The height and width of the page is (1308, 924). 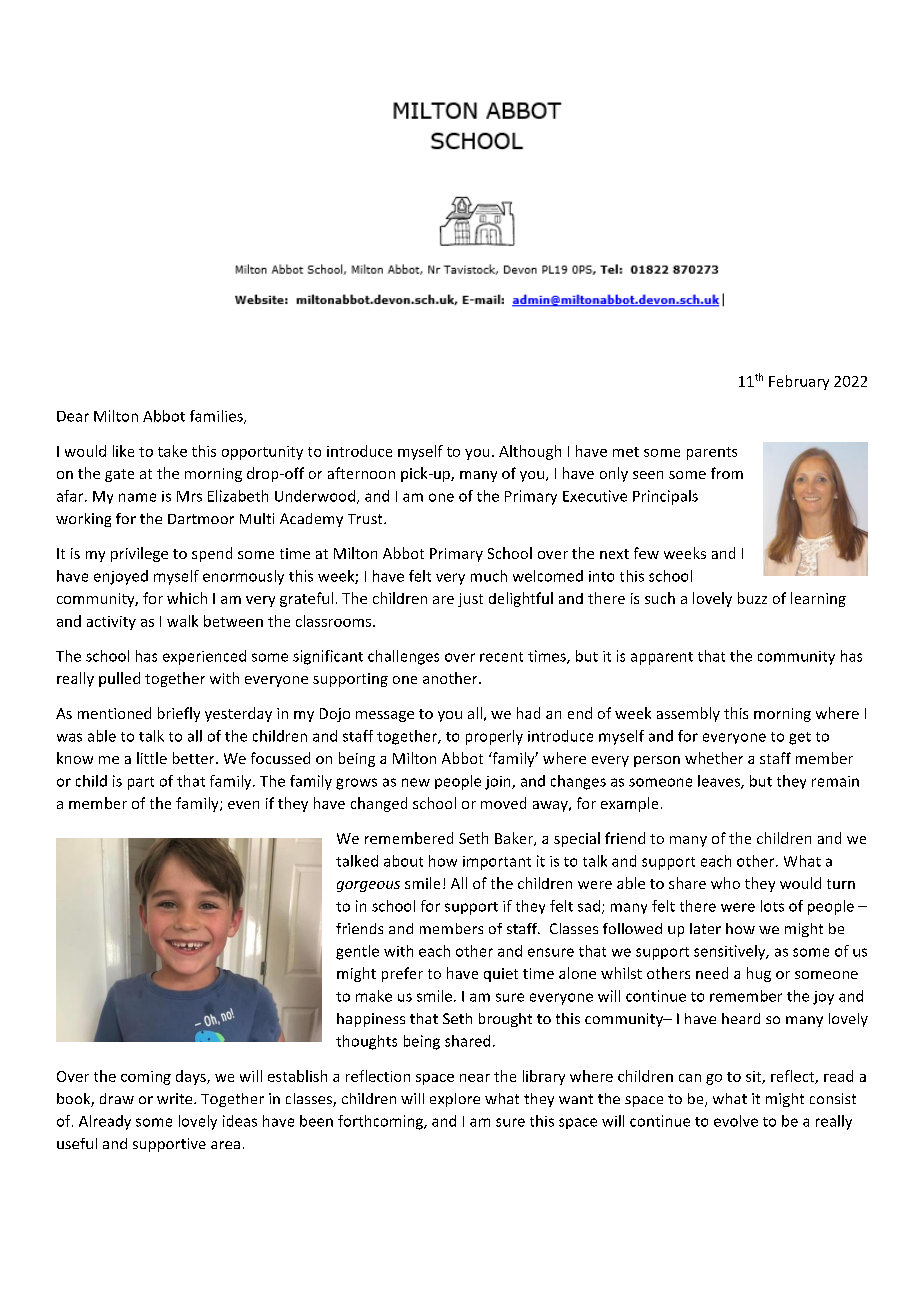 I want to click on whether, so click(x=714, y=758).
